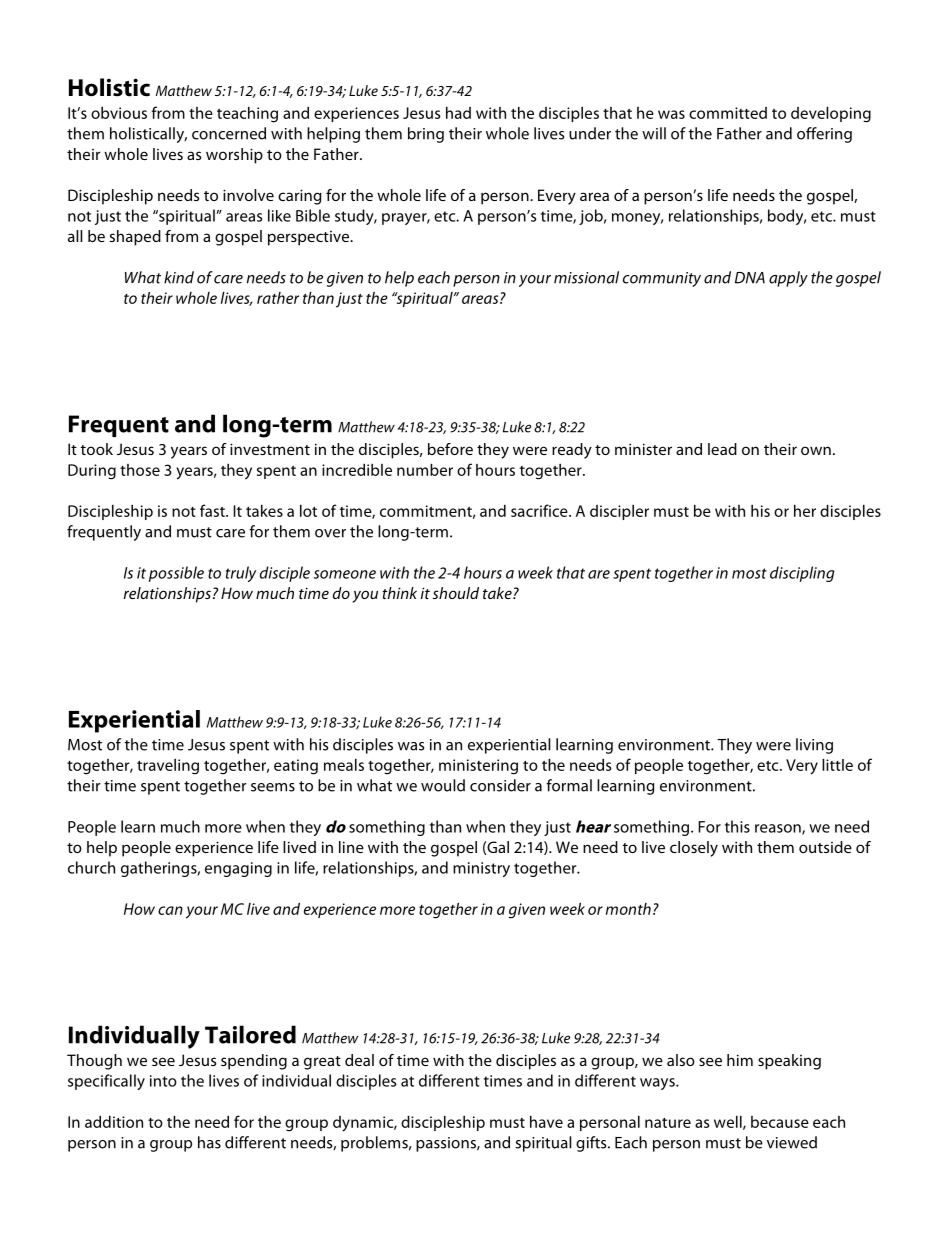 This page has height=1233, width=952. Describe the element at coordinates (814, 746) in the page. I see `living` at that location.
